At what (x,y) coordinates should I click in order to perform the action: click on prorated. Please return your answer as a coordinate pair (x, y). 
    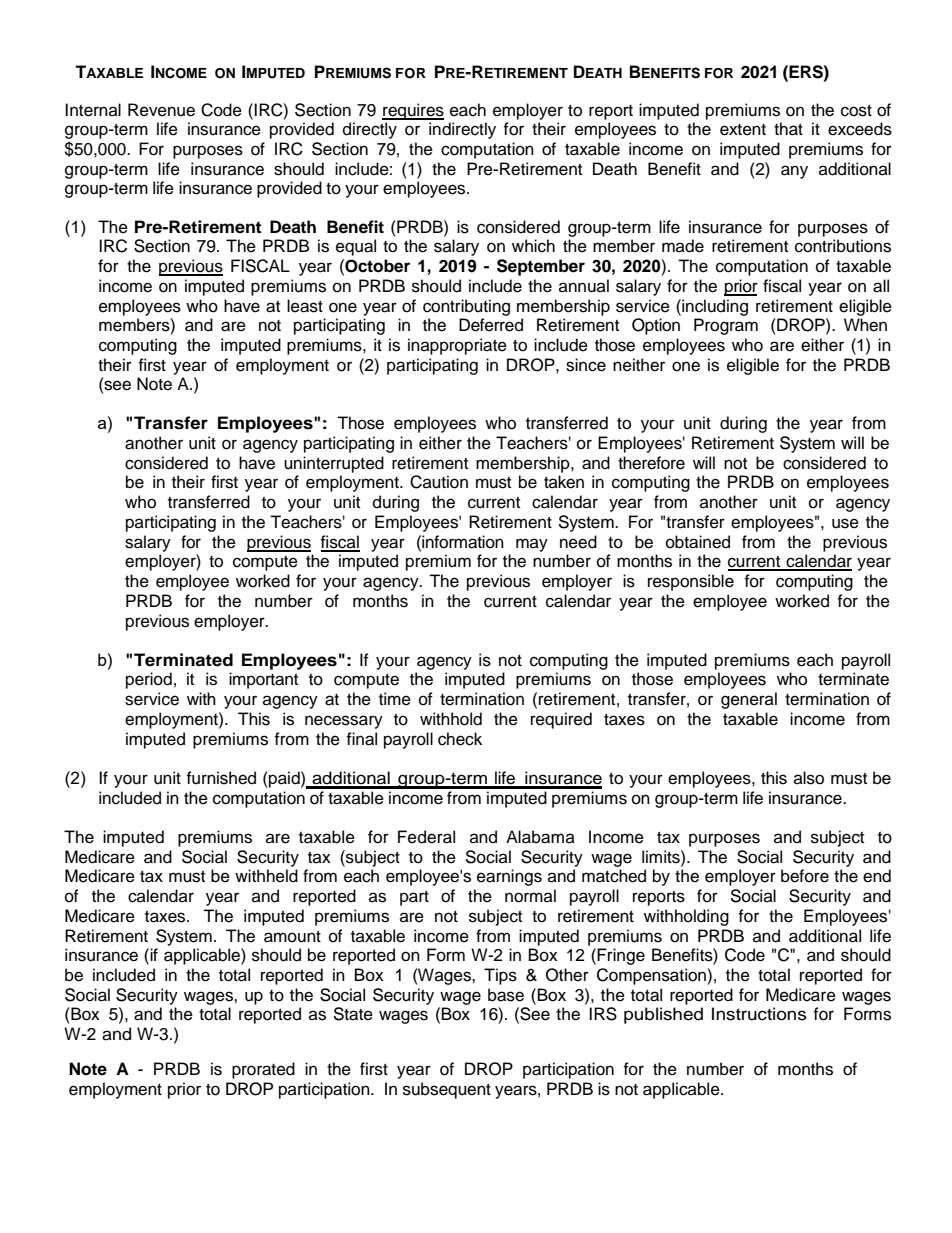
    Looking at the image, I should click on (263, 1070).
